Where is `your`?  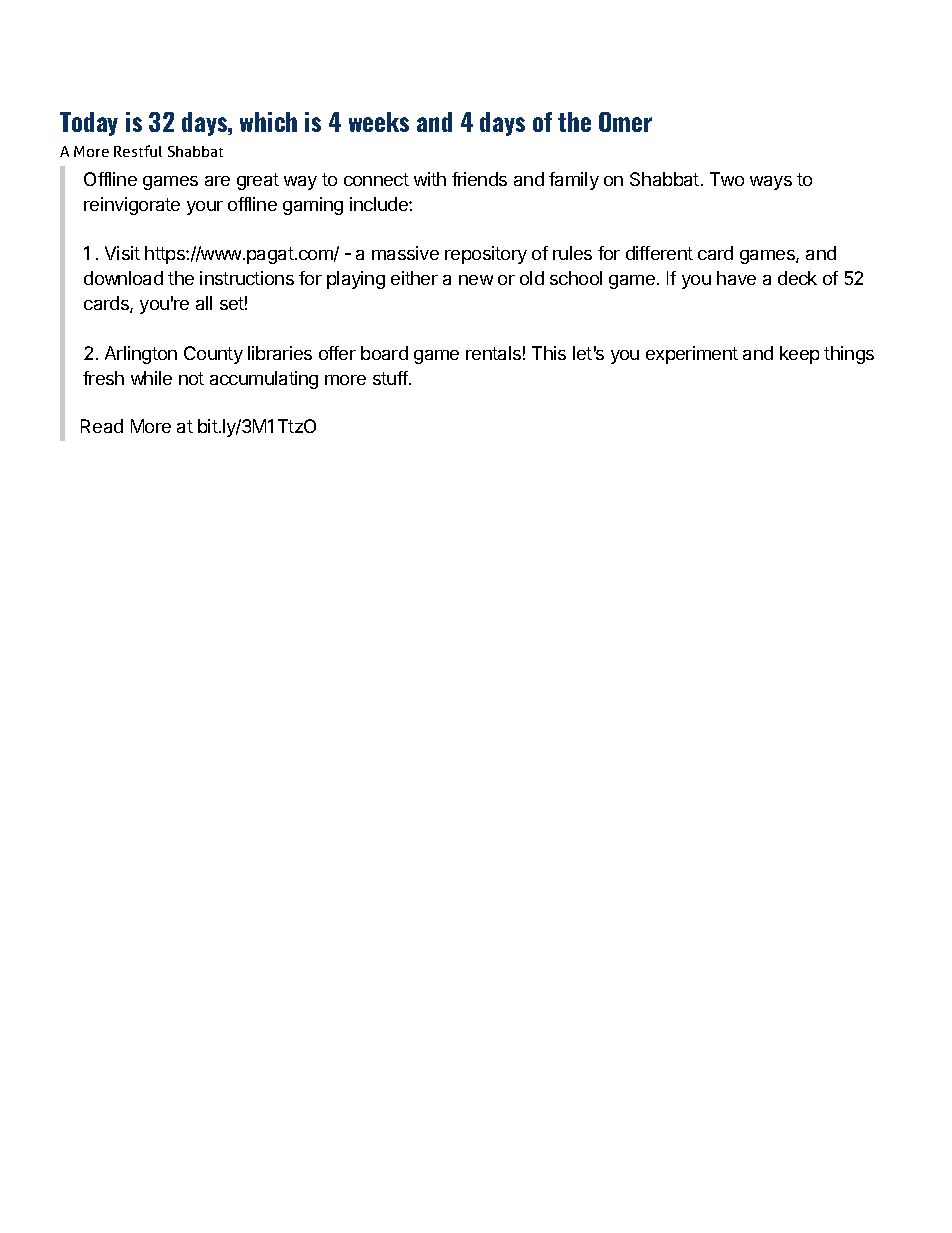
your is located at coordinates (205, 208).
